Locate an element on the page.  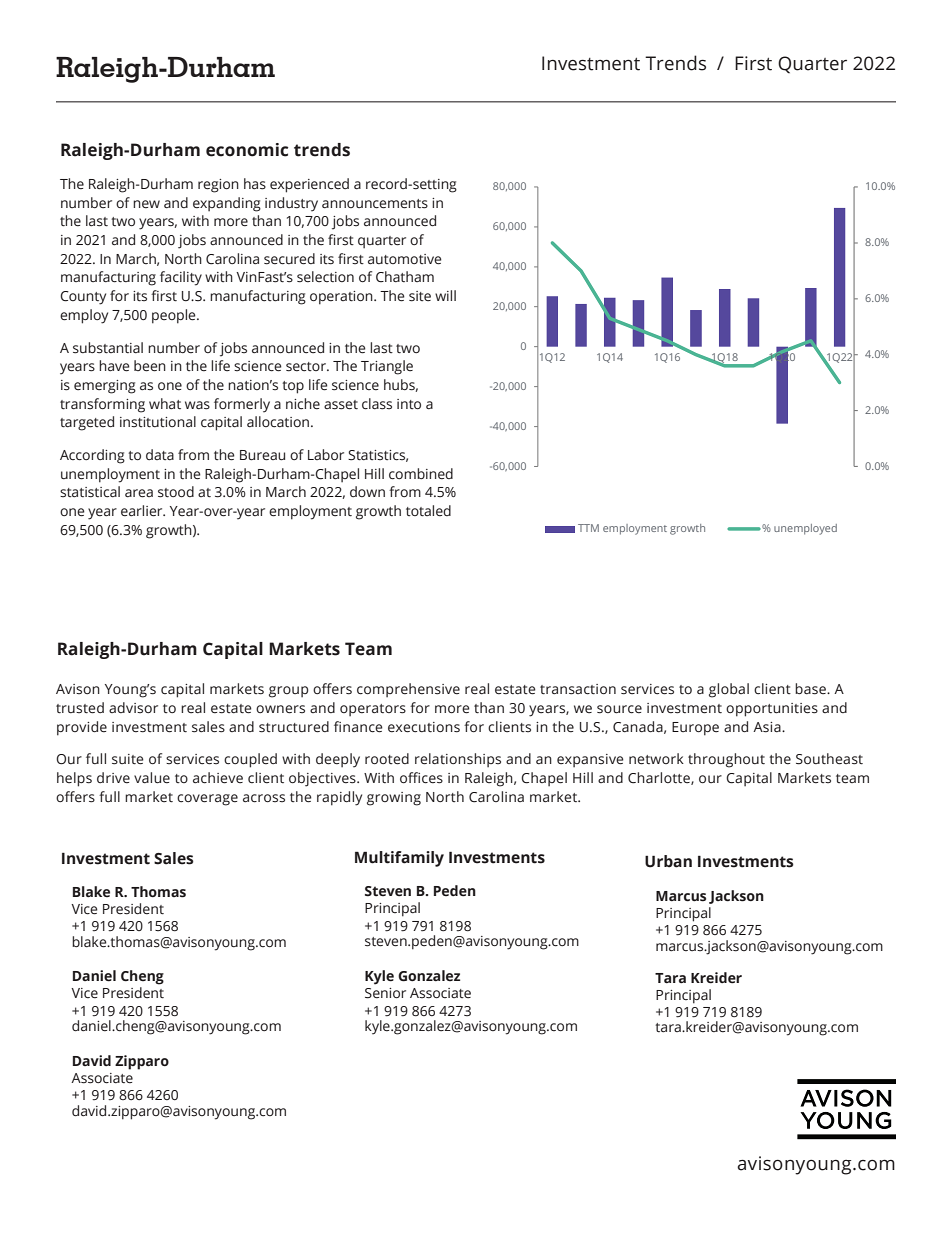
global is located at coordinates (729, 690).
